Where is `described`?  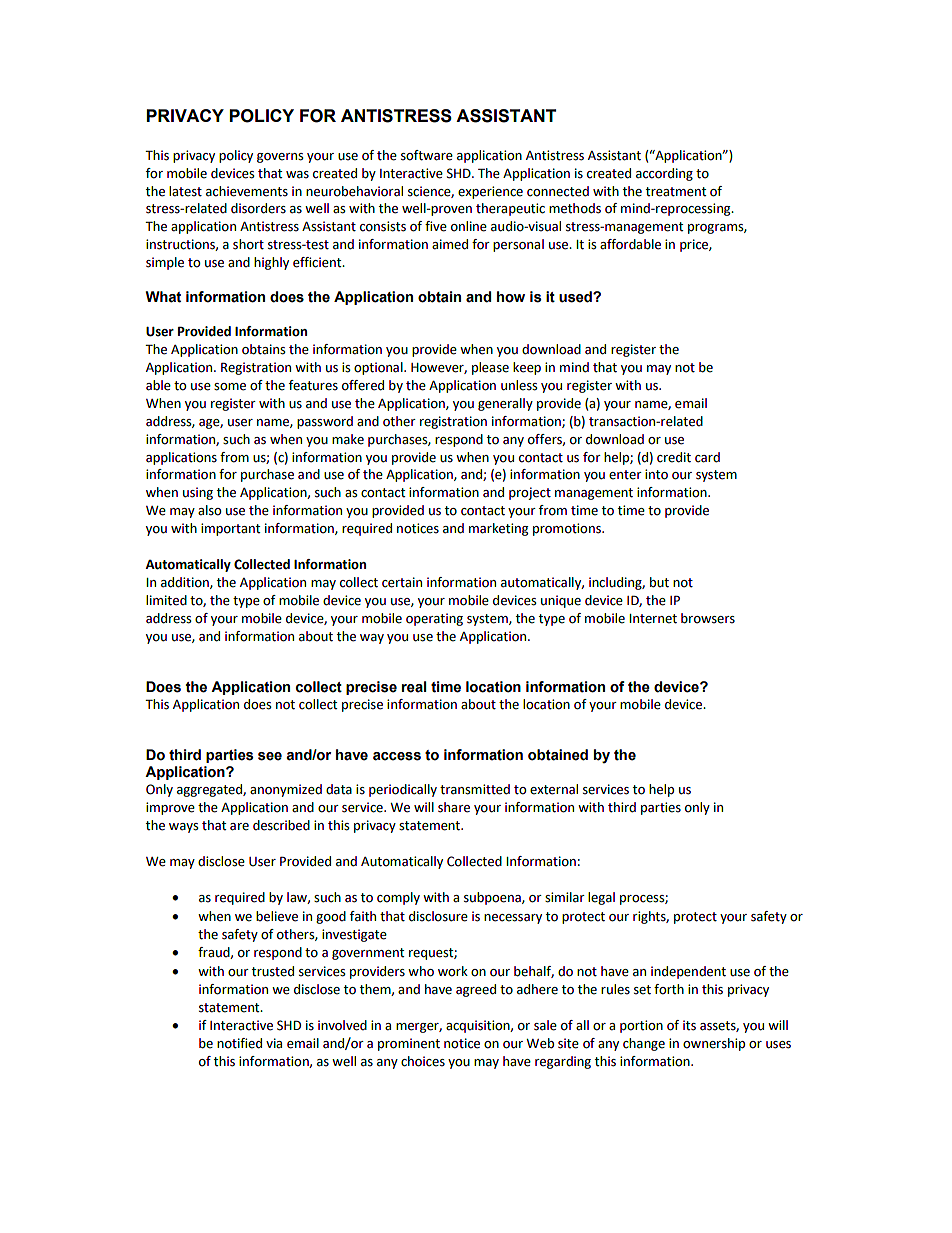 described is located at coordinates (281, 825).
